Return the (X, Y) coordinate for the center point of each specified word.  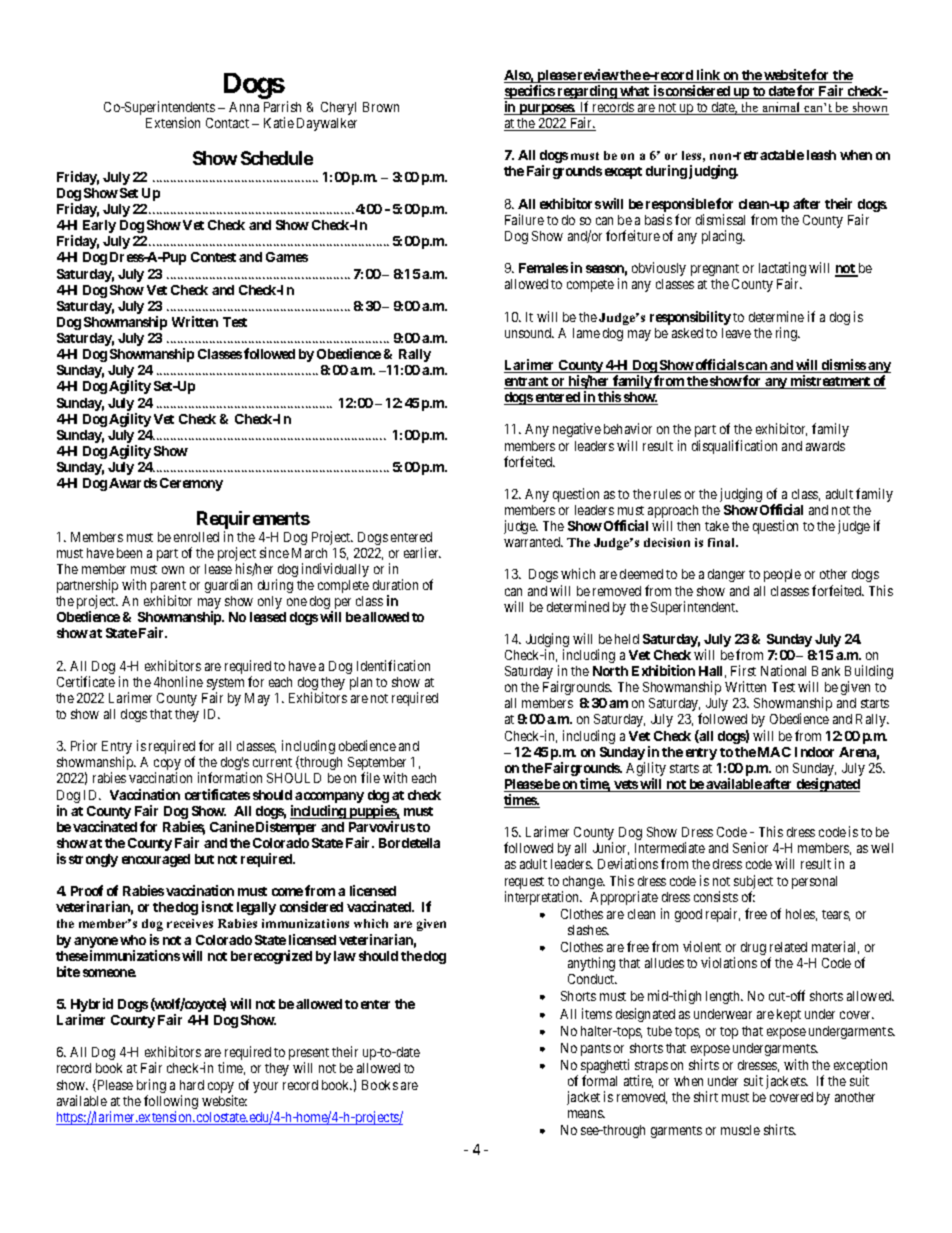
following (171, 1103)
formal (599, 1080)
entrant (527, 383)
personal (814, 882)
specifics (530, 93)
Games (287, 257)
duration (395, 584)
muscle (740, 1130)
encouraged (156, 860)
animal (782, 108)
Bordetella (409, 843)
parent (168, 588)
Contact (227, 123)
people (782, 575)
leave (736, 333)
